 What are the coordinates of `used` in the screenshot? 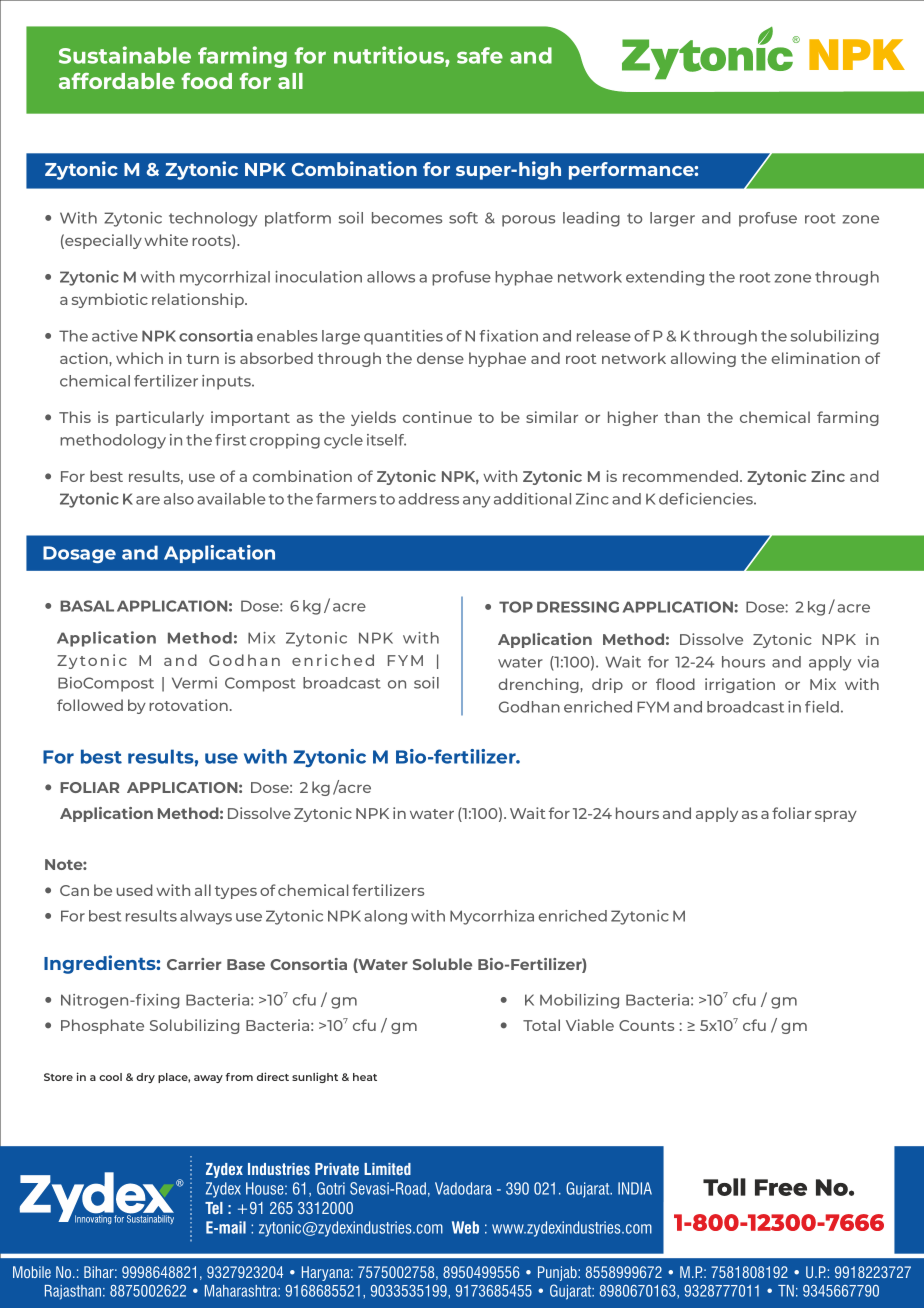 It's located at (135, 890).
